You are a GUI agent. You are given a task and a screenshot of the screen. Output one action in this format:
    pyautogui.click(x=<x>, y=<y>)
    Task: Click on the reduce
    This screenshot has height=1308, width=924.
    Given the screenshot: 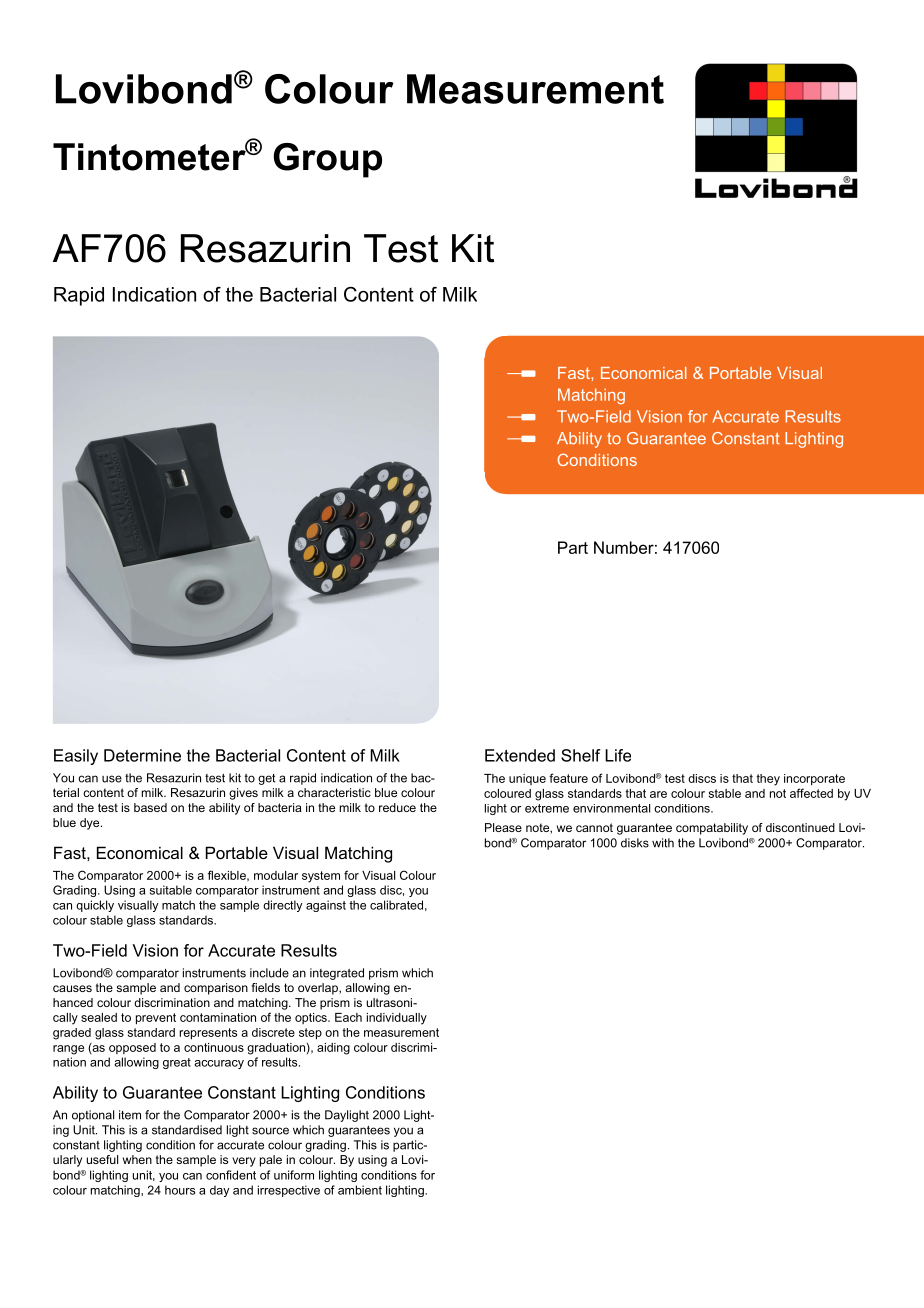 What is the action you would take?
    pyautogui.click(x=397, y=807)
